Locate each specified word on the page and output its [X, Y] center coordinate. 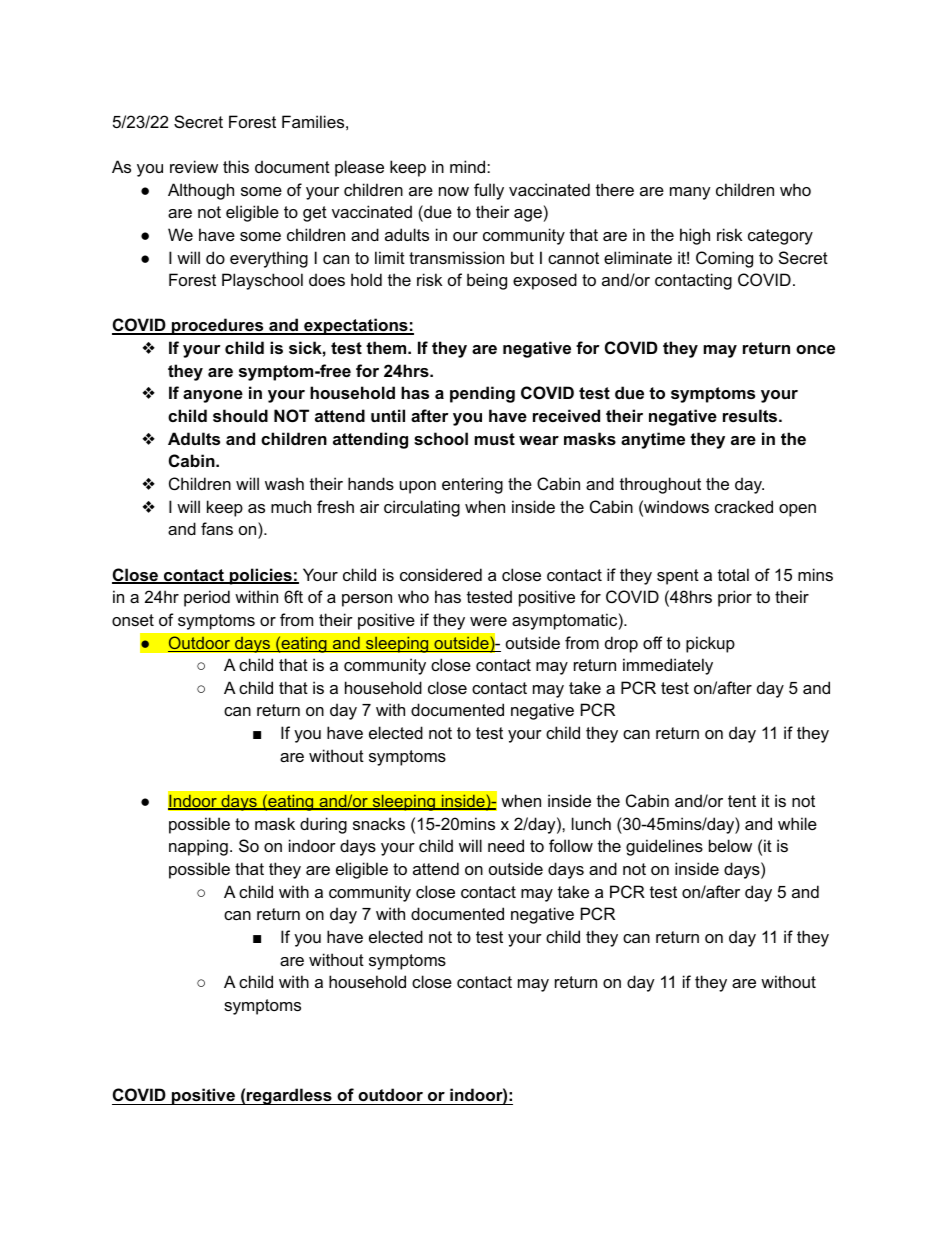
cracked [744, 506]
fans [217, 528]
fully [489, 191]
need [506, 845]
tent [742, 801]
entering [472, 485]
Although [201, 191]
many [690, 193]
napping [198, 847]
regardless [289, 1096]
